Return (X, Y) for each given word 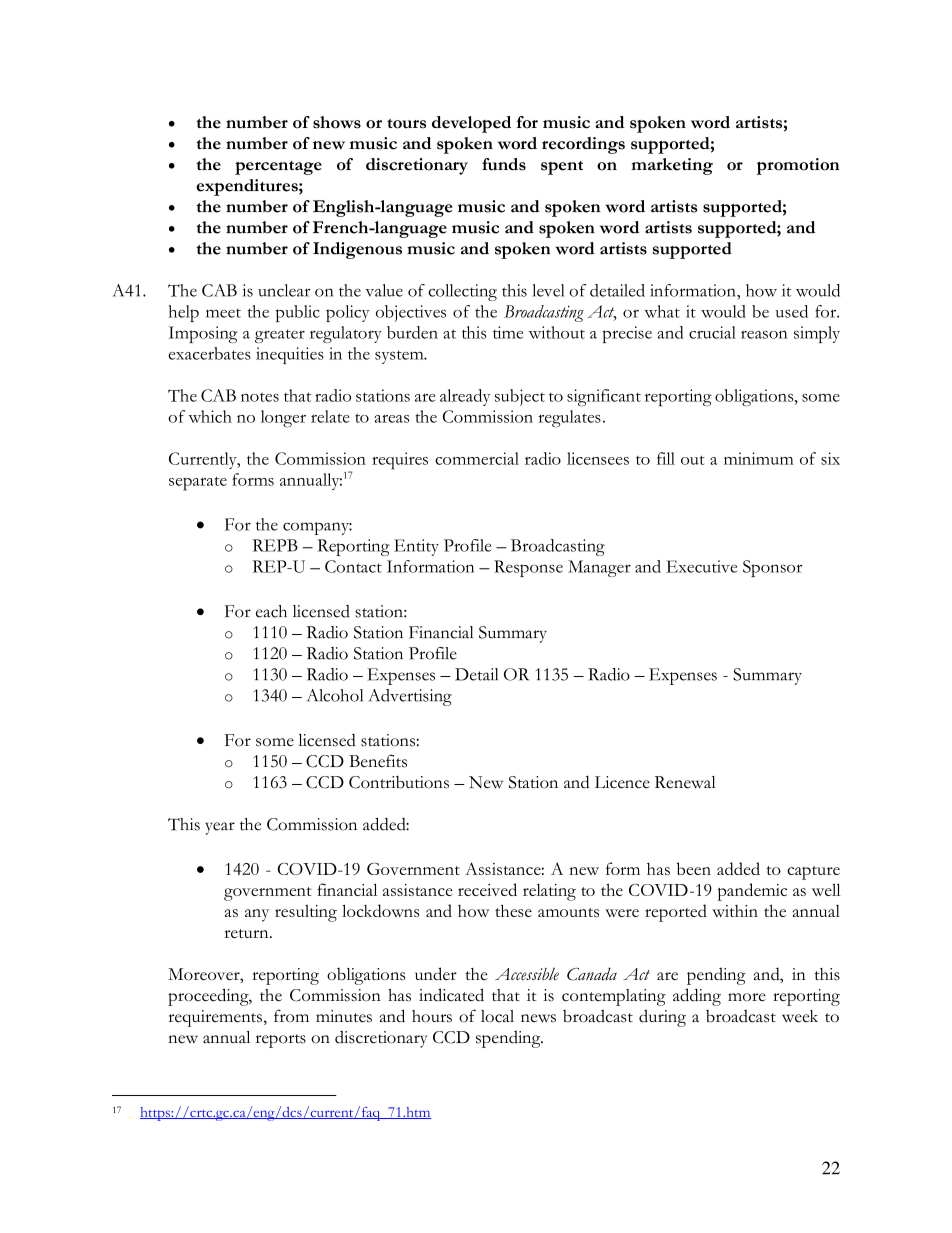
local (497, 1016)
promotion (797, 166)
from (291, 1015)
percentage (278, 168)
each (271, 611)
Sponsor (772, 568)
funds (504, 164)
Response (528, 568)
